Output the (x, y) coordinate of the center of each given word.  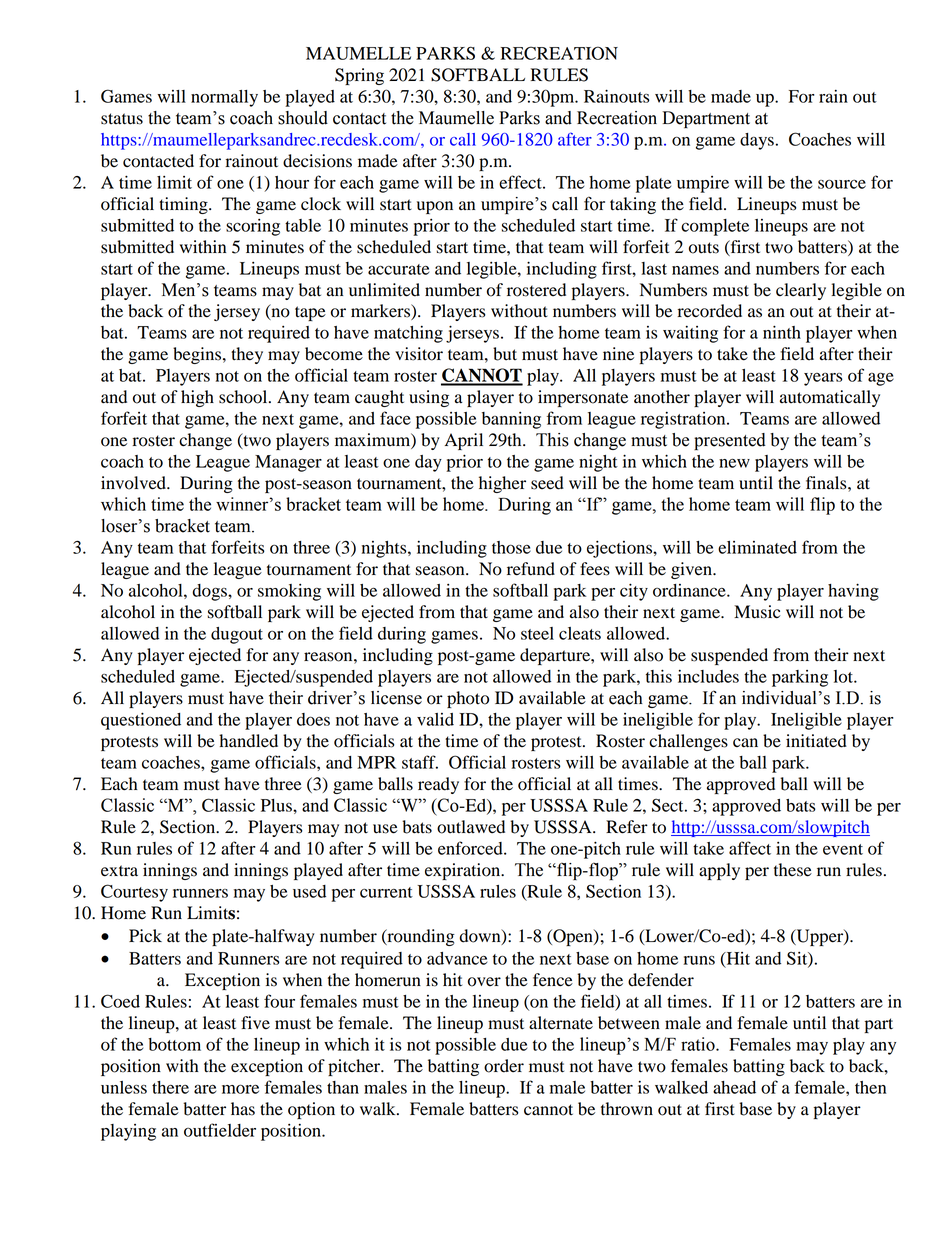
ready (438, 785)
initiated (816, 741)
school (244, 397)
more (240, 1089)
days (757, 141)
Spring (359, 76)
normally (224, 98)
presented (730, 441)
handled (248, 741)
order (504, 1066)
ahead (734, 1087)
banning (511, 420)
